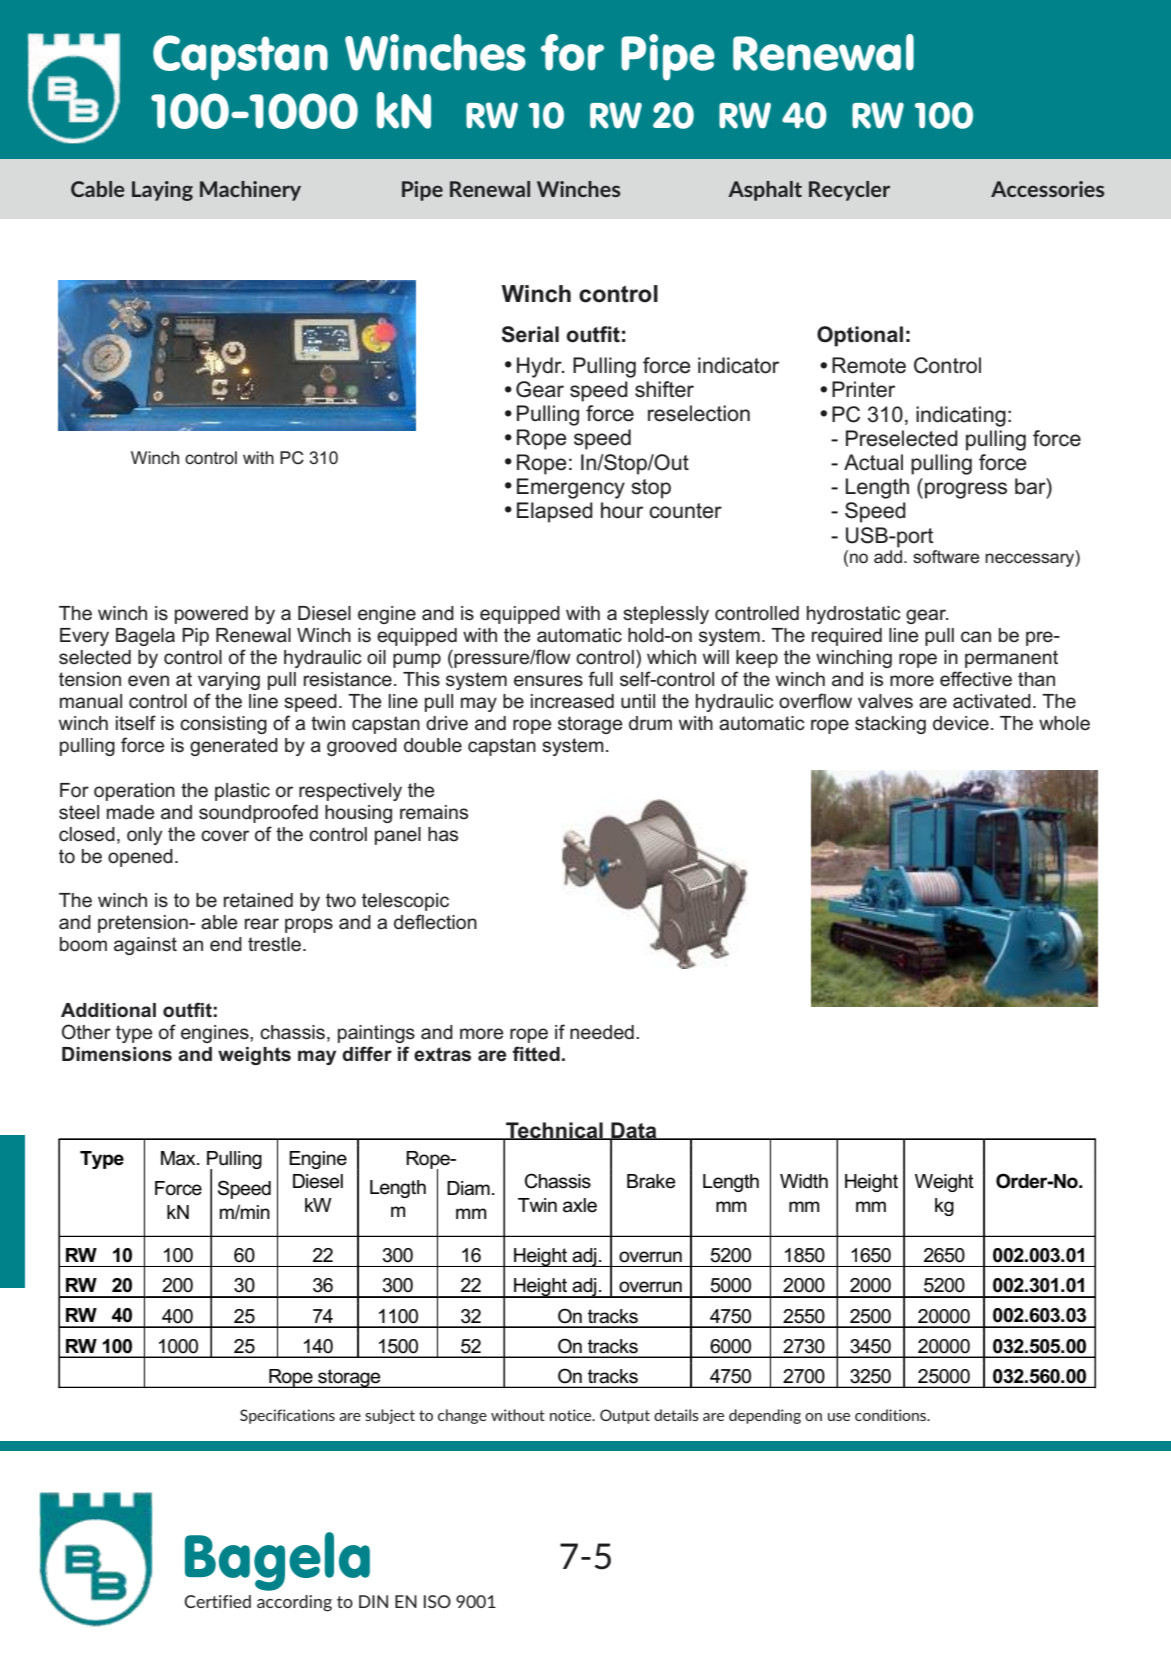 The image size is (1171, 1656). I want to click on varying, so click(229, 681).
